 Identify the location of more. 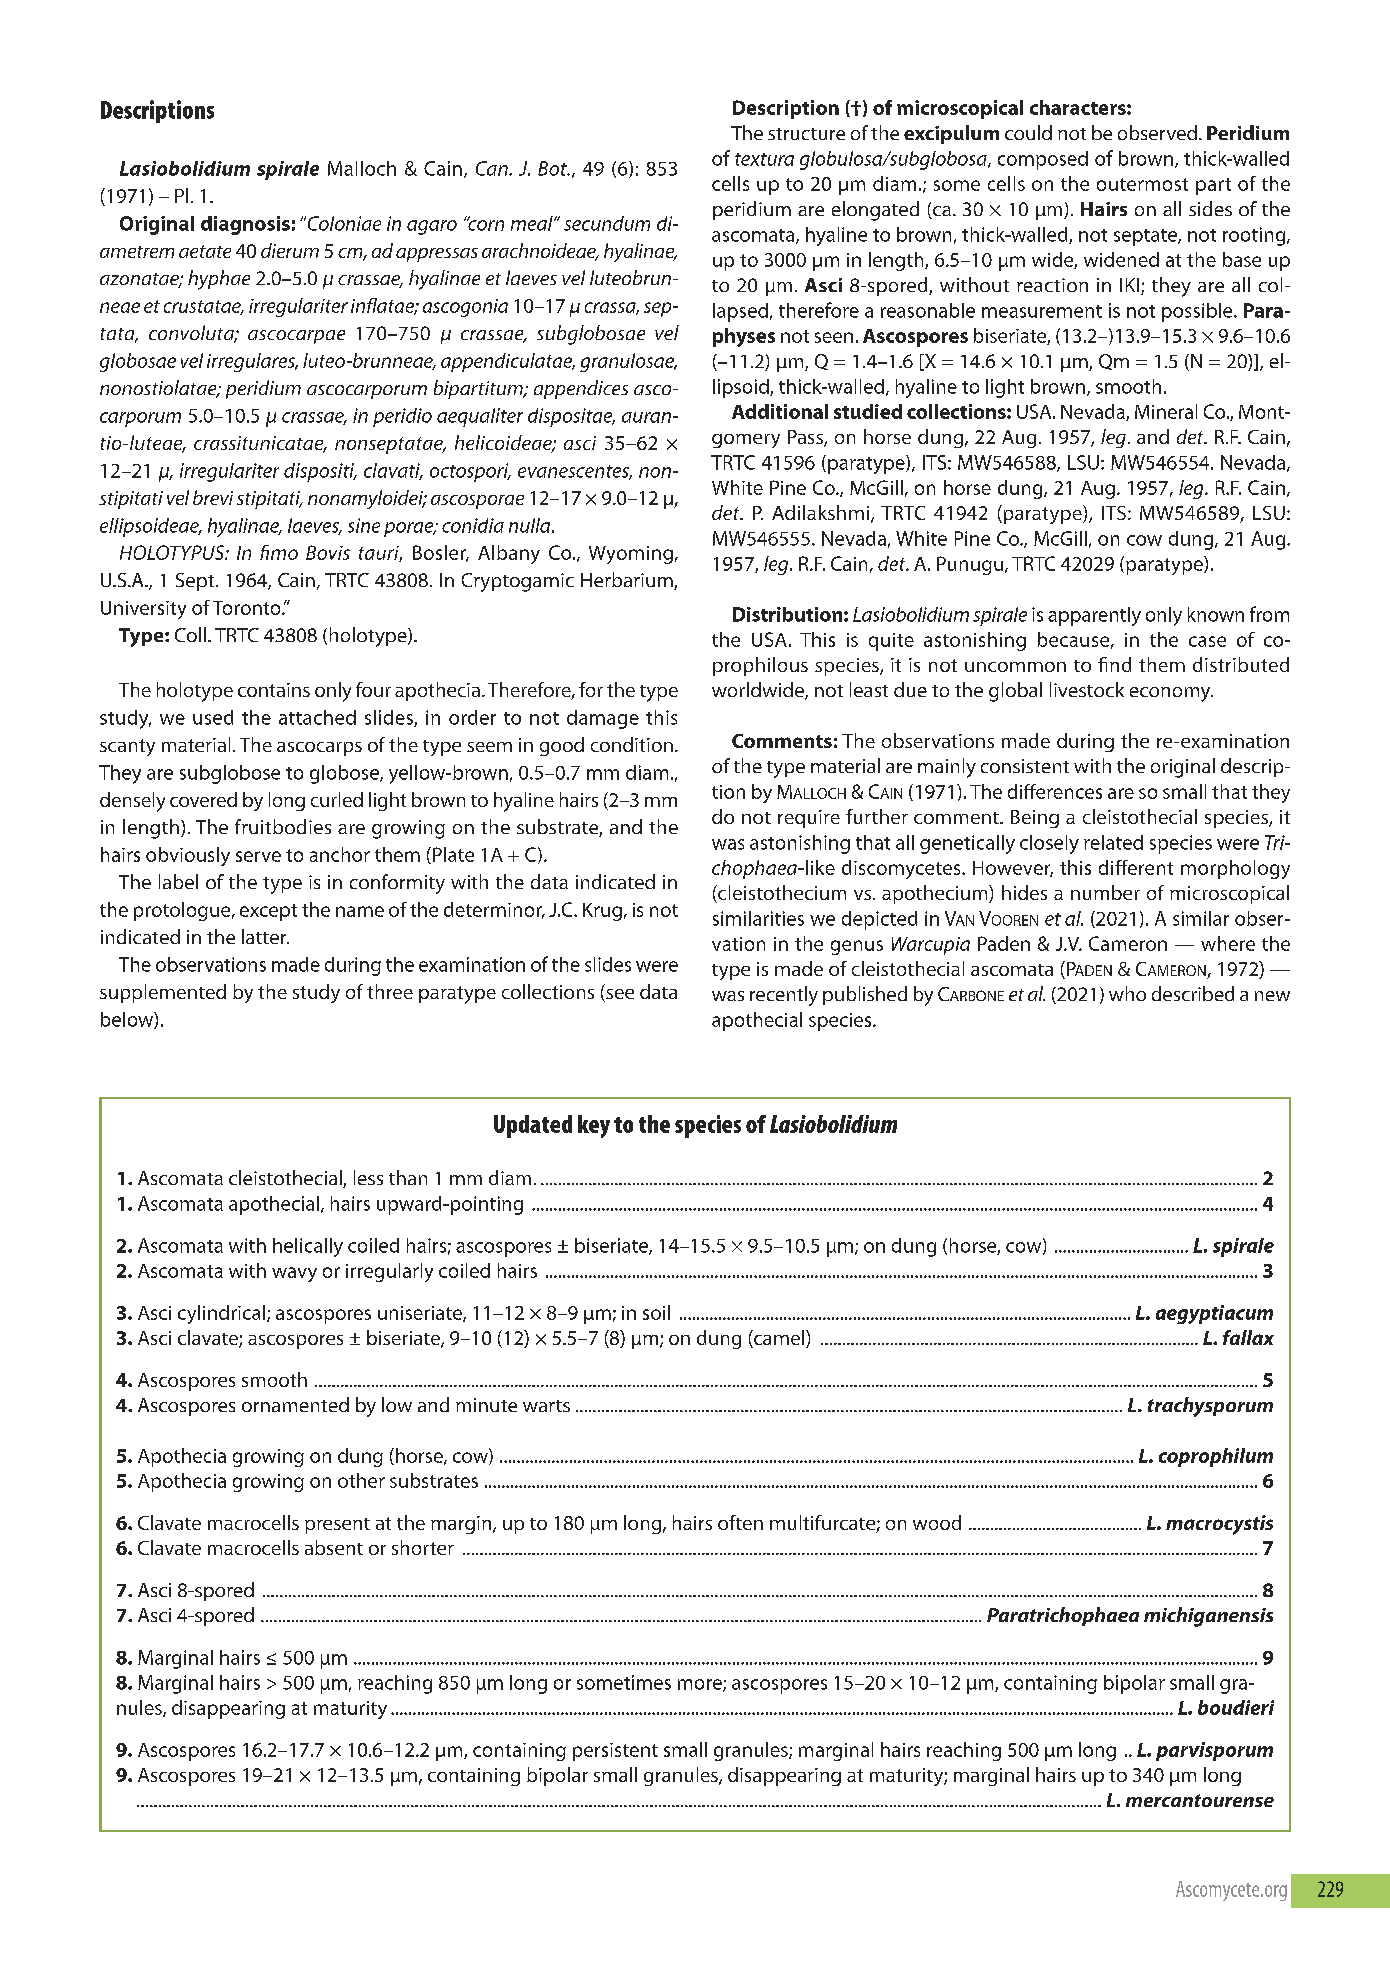
(701, 1685).
